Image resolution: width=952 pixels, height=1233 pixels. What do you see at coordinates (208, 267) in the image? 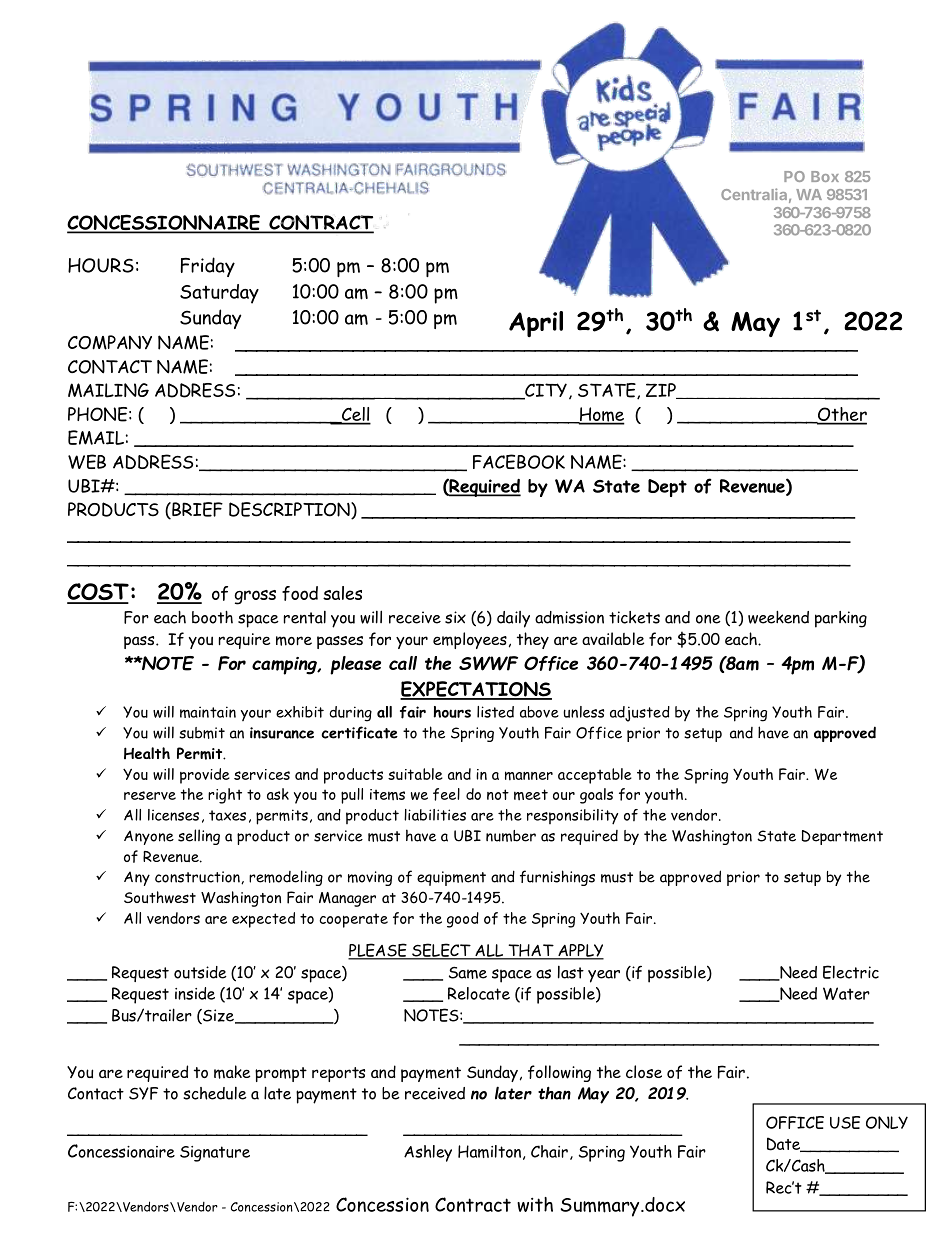
I see `Friday` at bounding box center [208, 267].
